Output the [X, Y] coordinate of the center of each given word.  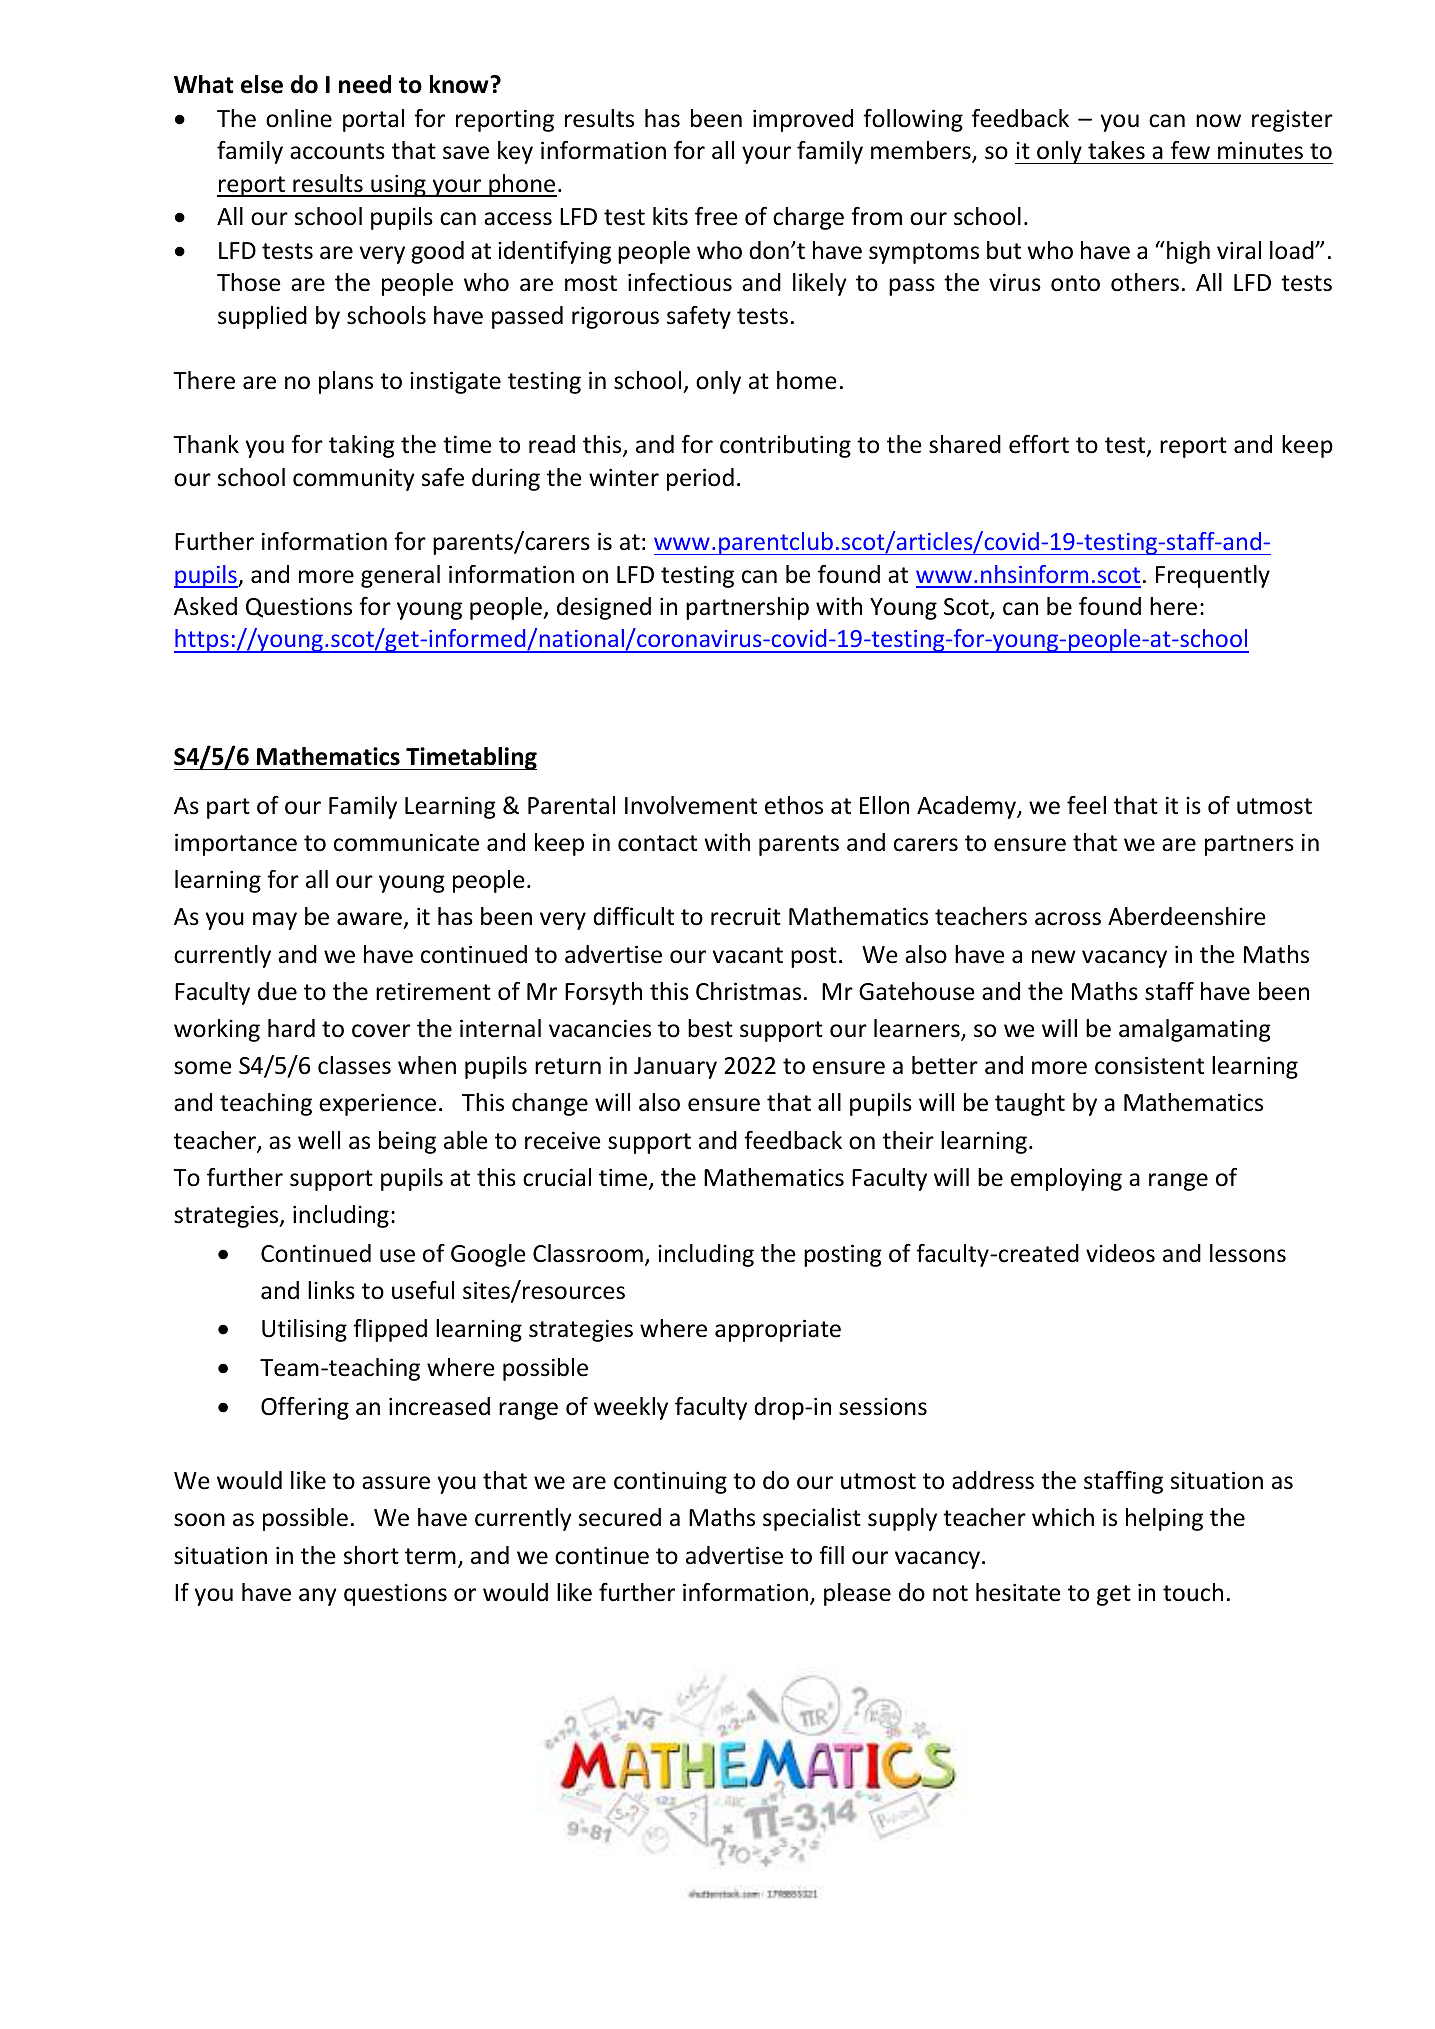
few [1190, 150]
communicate [406, 842]
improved [803, 120]
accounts [337, 151]
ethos [794, 805]
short [371, 1555]
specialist [812, 1519]
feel [1086, 805]
